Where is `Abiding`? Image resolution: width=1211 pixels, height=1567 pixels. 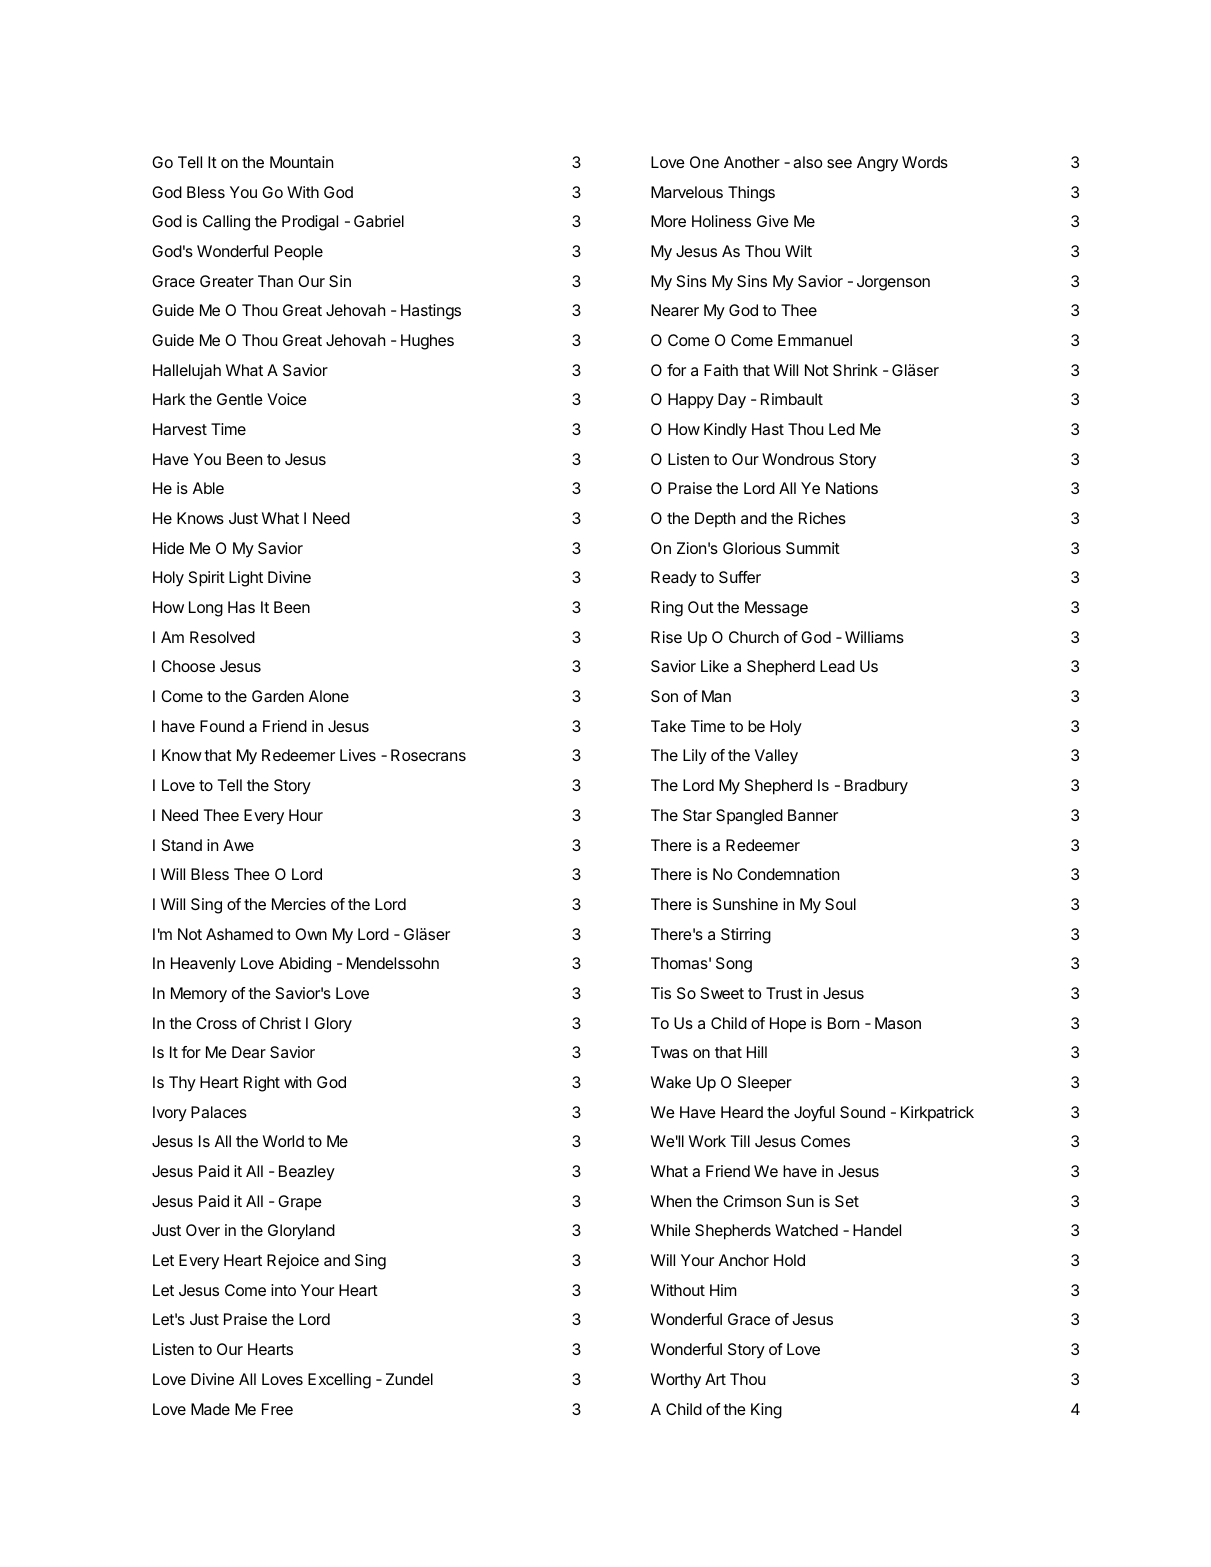
Abiding is located at coordinates (305, 965).
